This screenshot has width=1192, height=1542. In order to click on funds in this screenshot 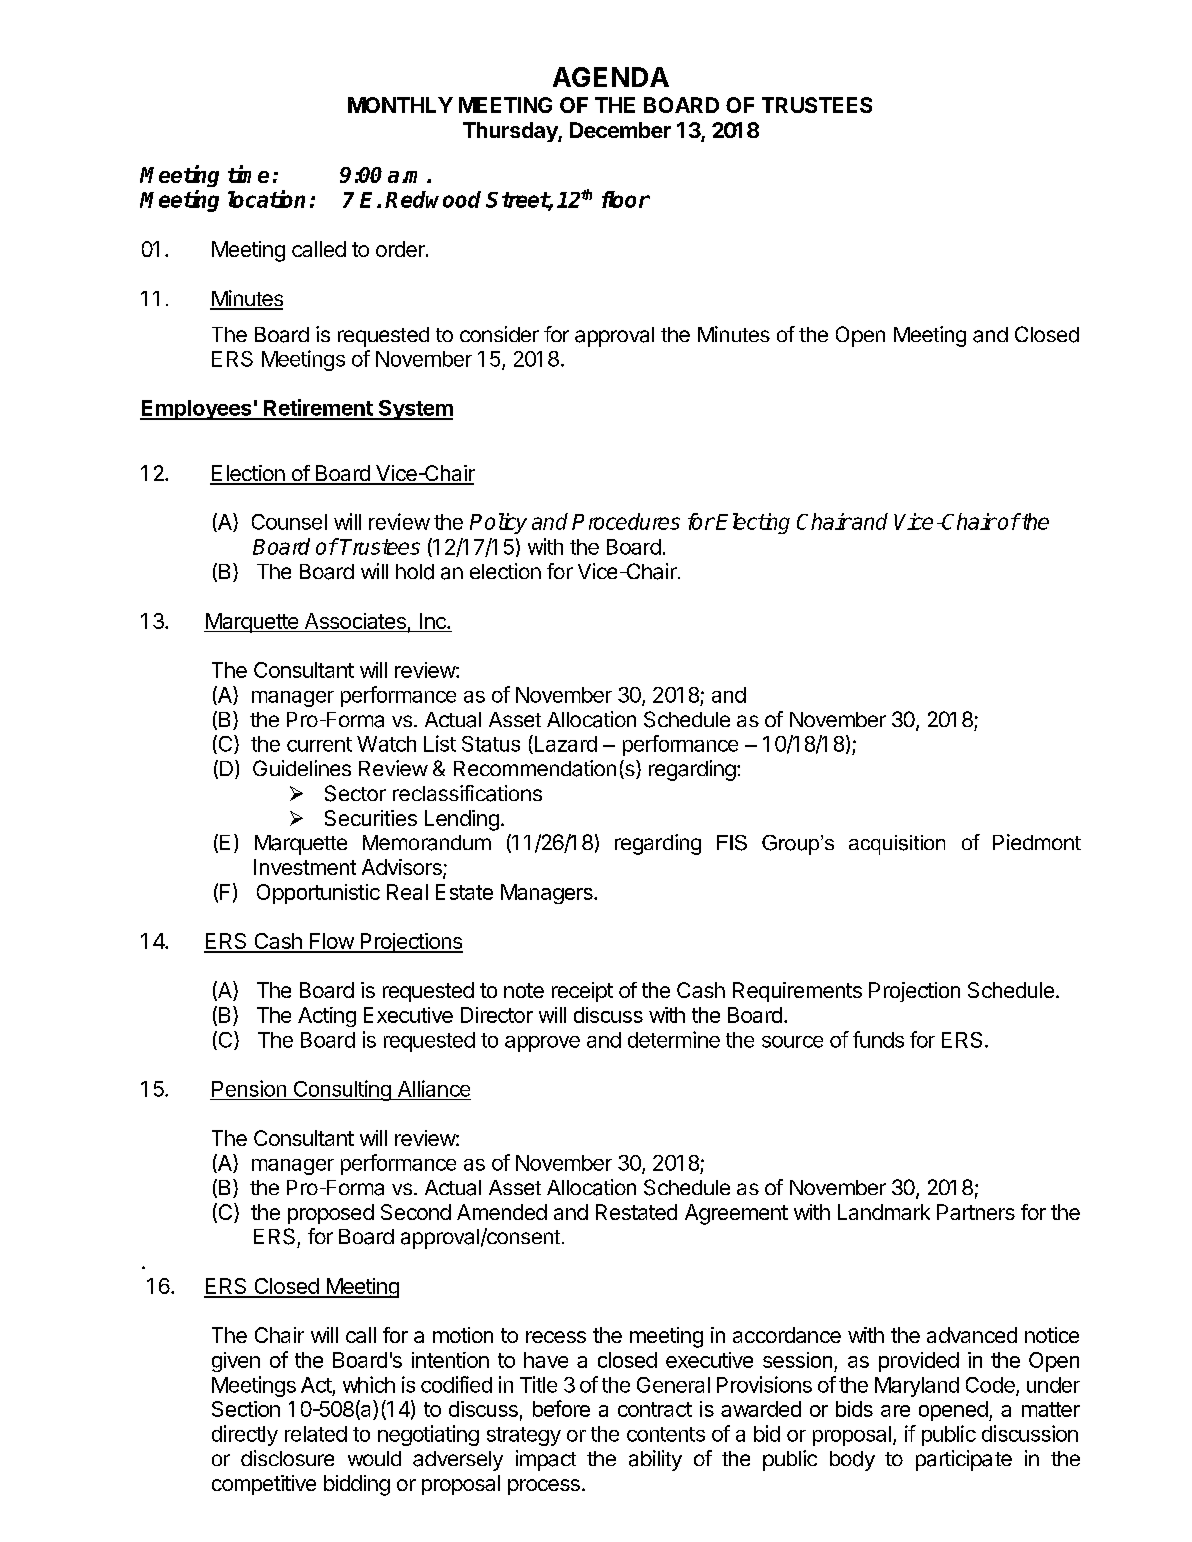, I will do `click(878, 1039)`.
